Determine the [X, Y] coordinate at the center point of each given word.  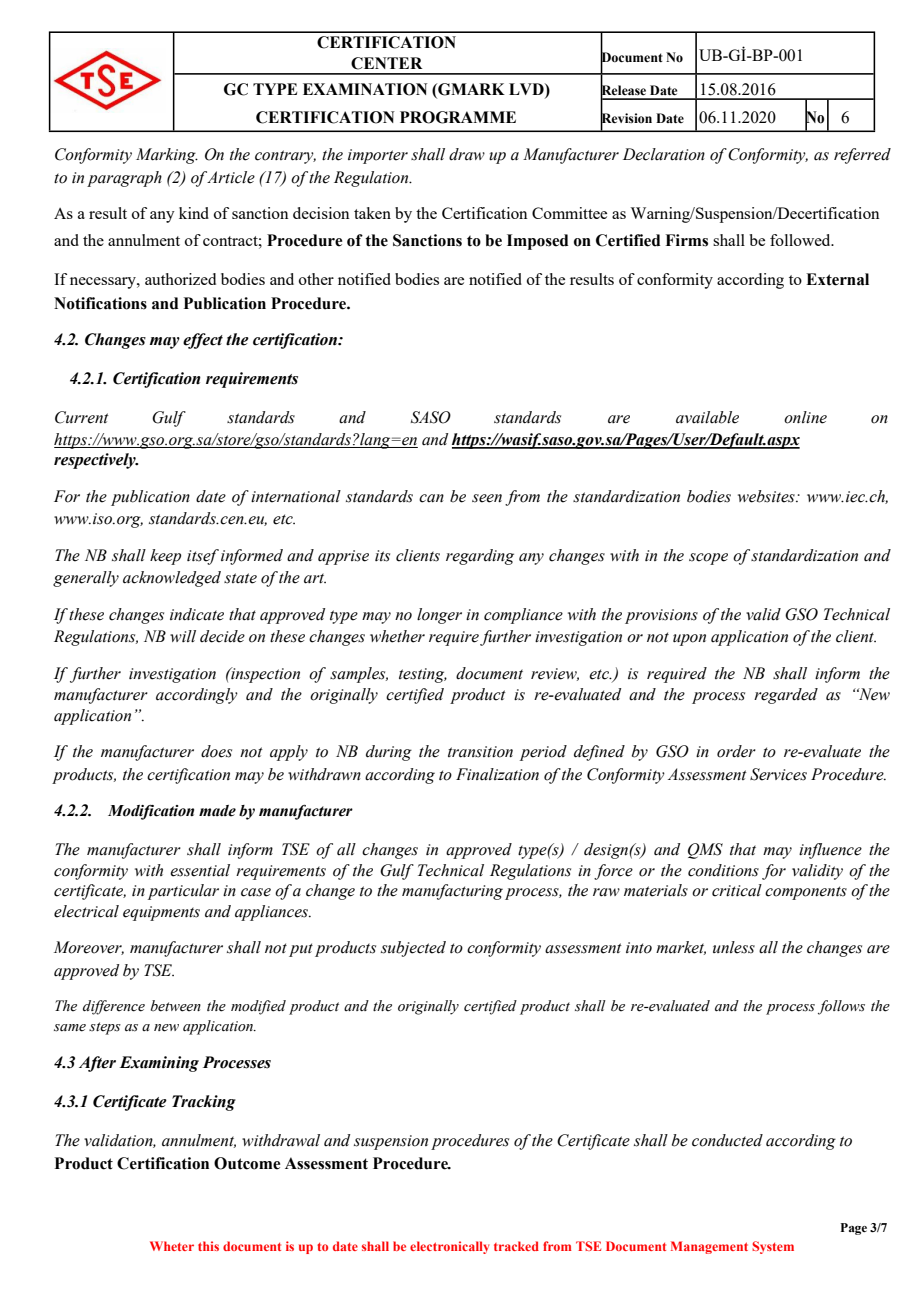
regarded [786, 696]
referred [862, 156]
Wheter [172, 1246]
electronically [449, 1247]
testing [423, 675]
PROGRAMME [458, 117]
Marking [167, 156]
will [183, 636]
